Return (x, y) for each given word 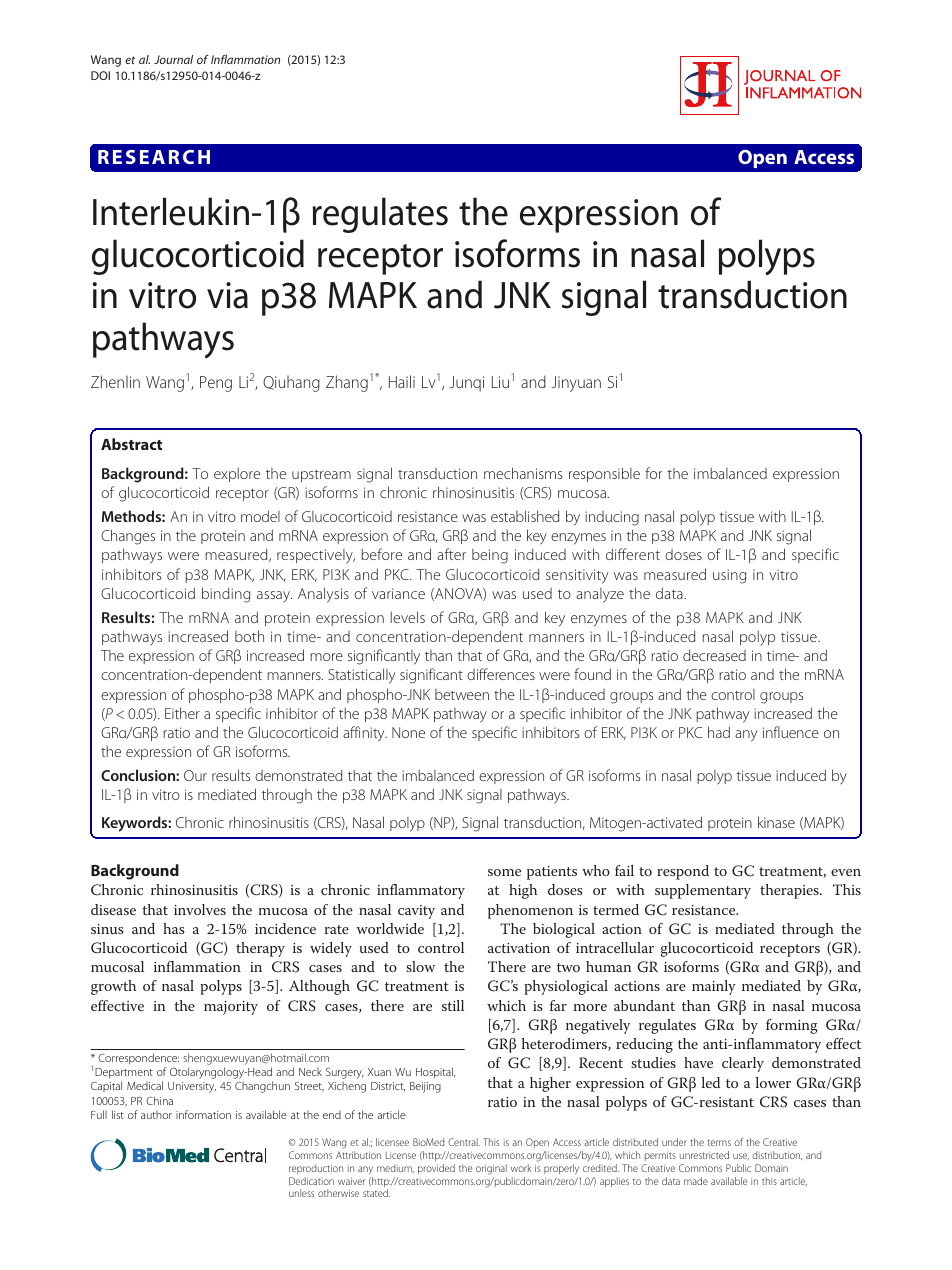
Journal (173, 59)
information (203, 1114)
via (227, 295)
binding (226, 595)
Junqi (466, 384)
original (491, 1169)
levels (408, 617)
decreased (714, 655)
